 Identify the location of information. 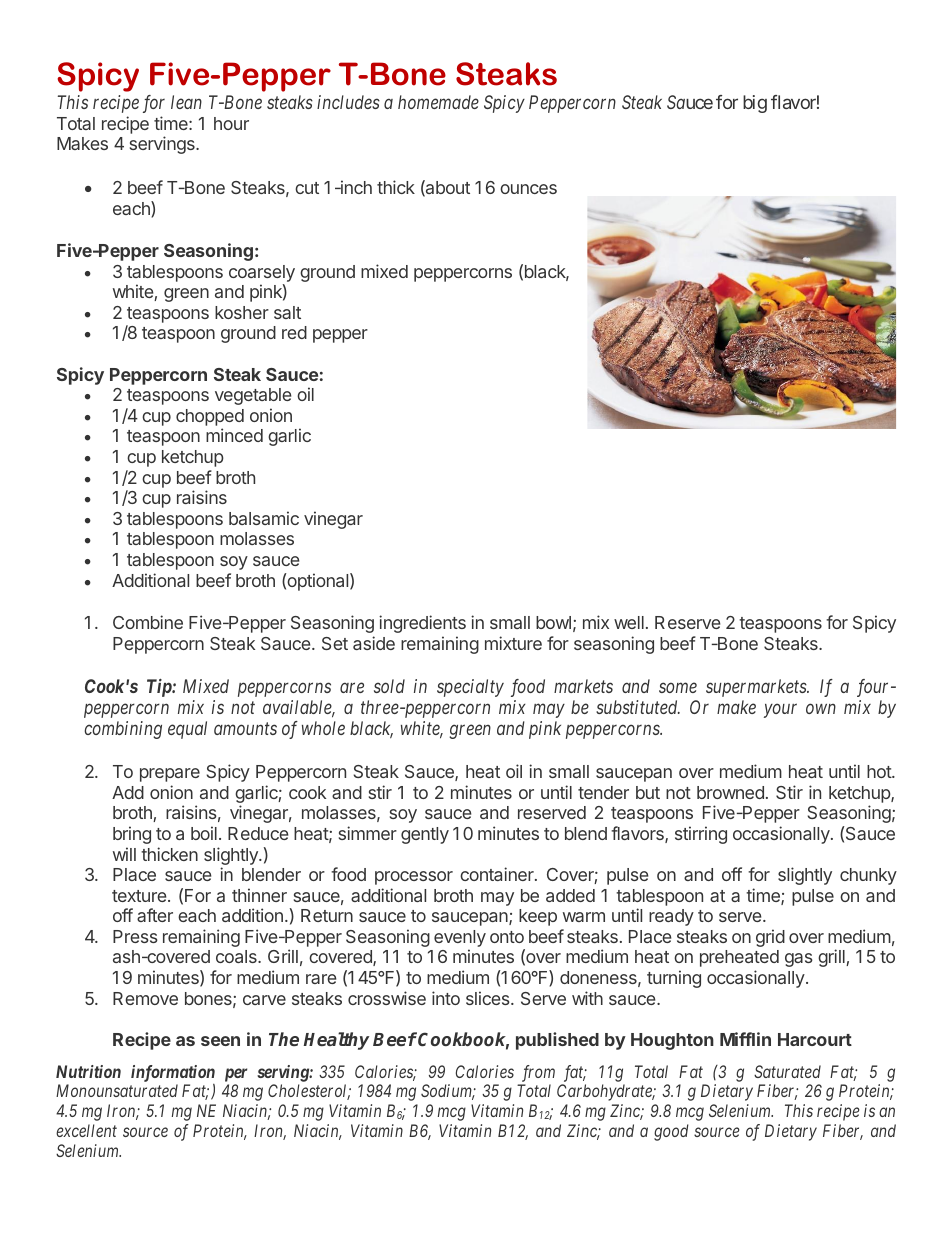
(173, 1073).
